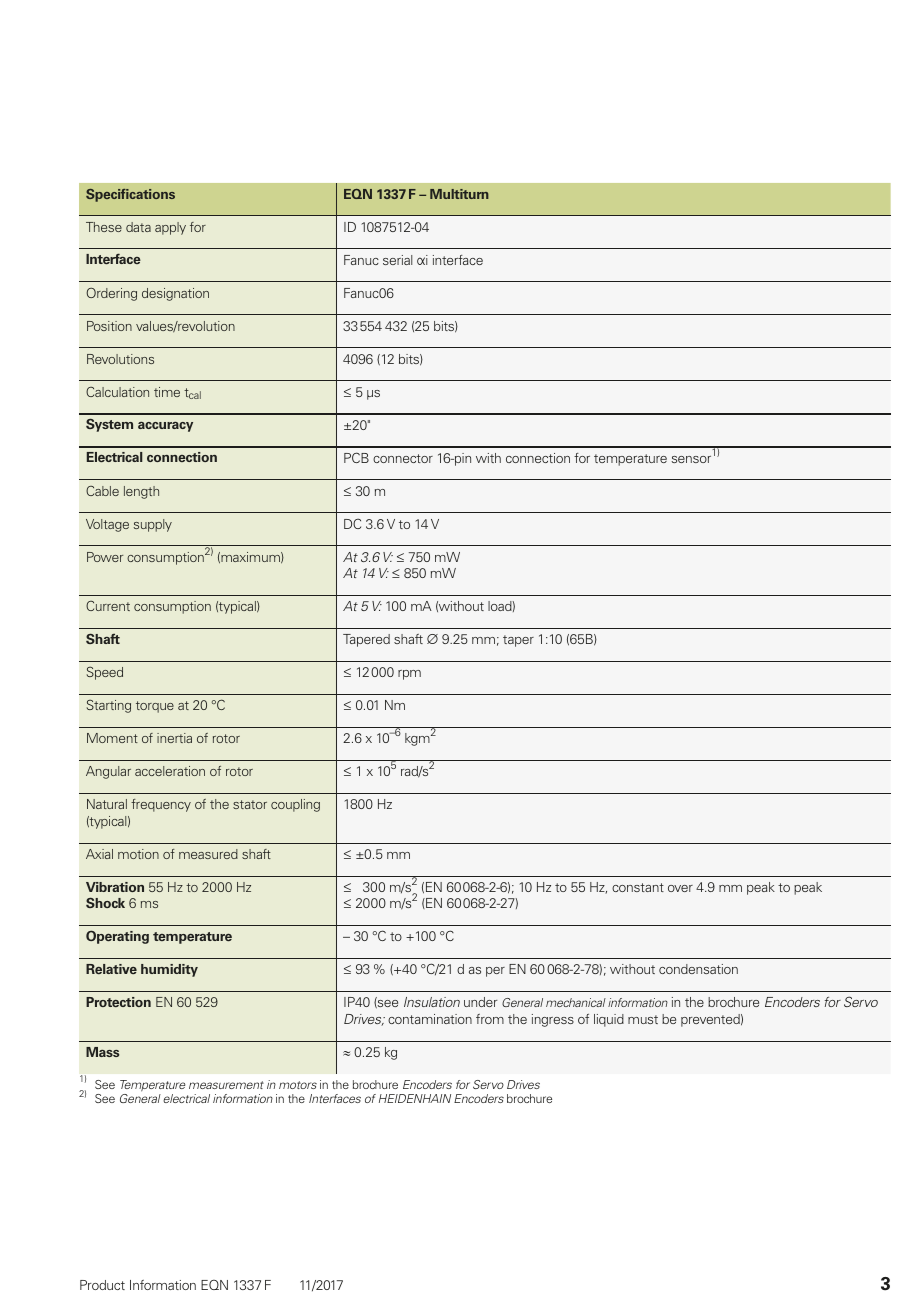 The height and width of the page is (1308, 924). I want to click on connector, so click(403, 458).
